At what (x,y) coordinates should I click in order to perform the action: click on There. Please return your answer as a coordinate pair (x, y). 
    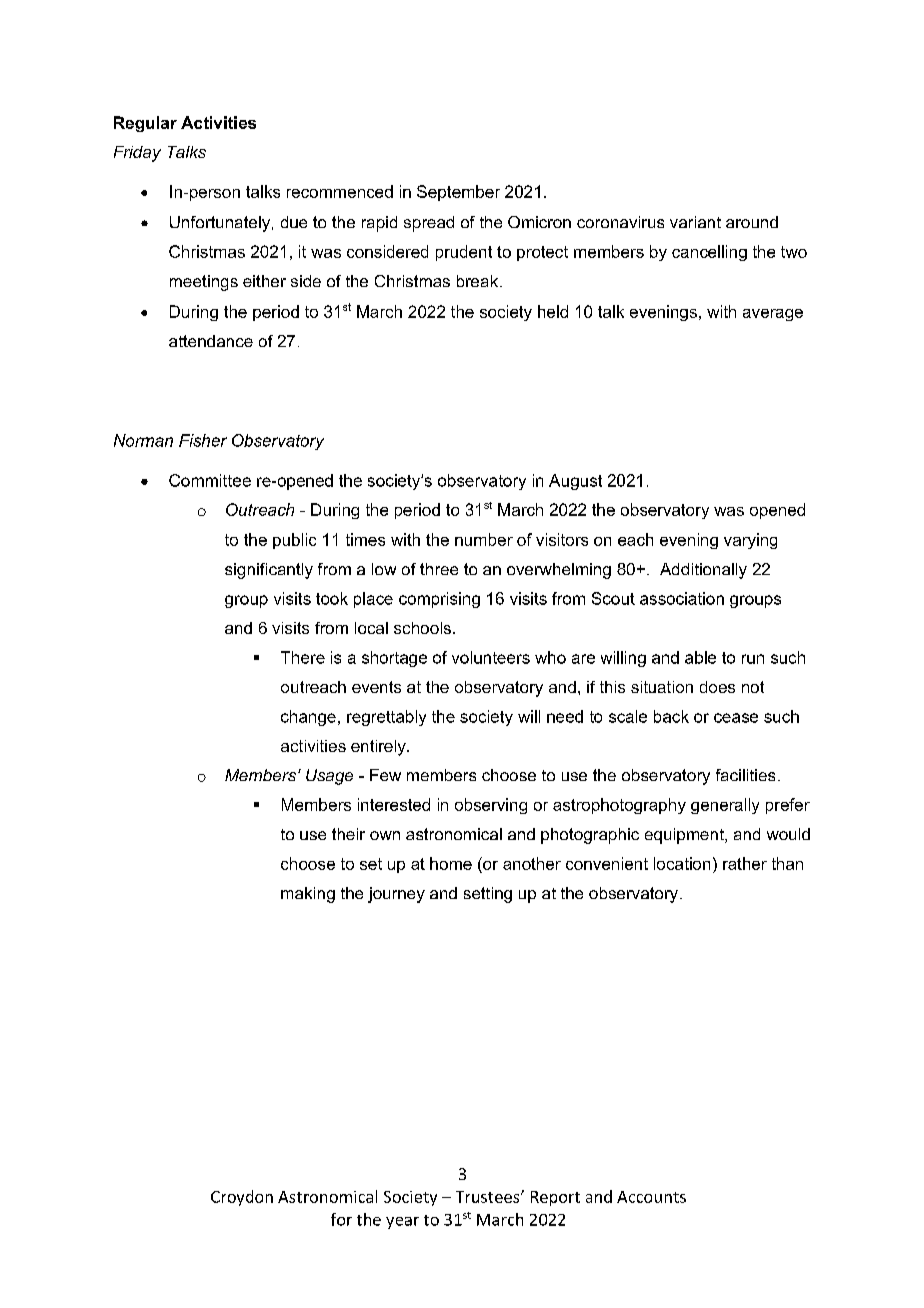
    Looking at the image, I should click on (303, 657).
